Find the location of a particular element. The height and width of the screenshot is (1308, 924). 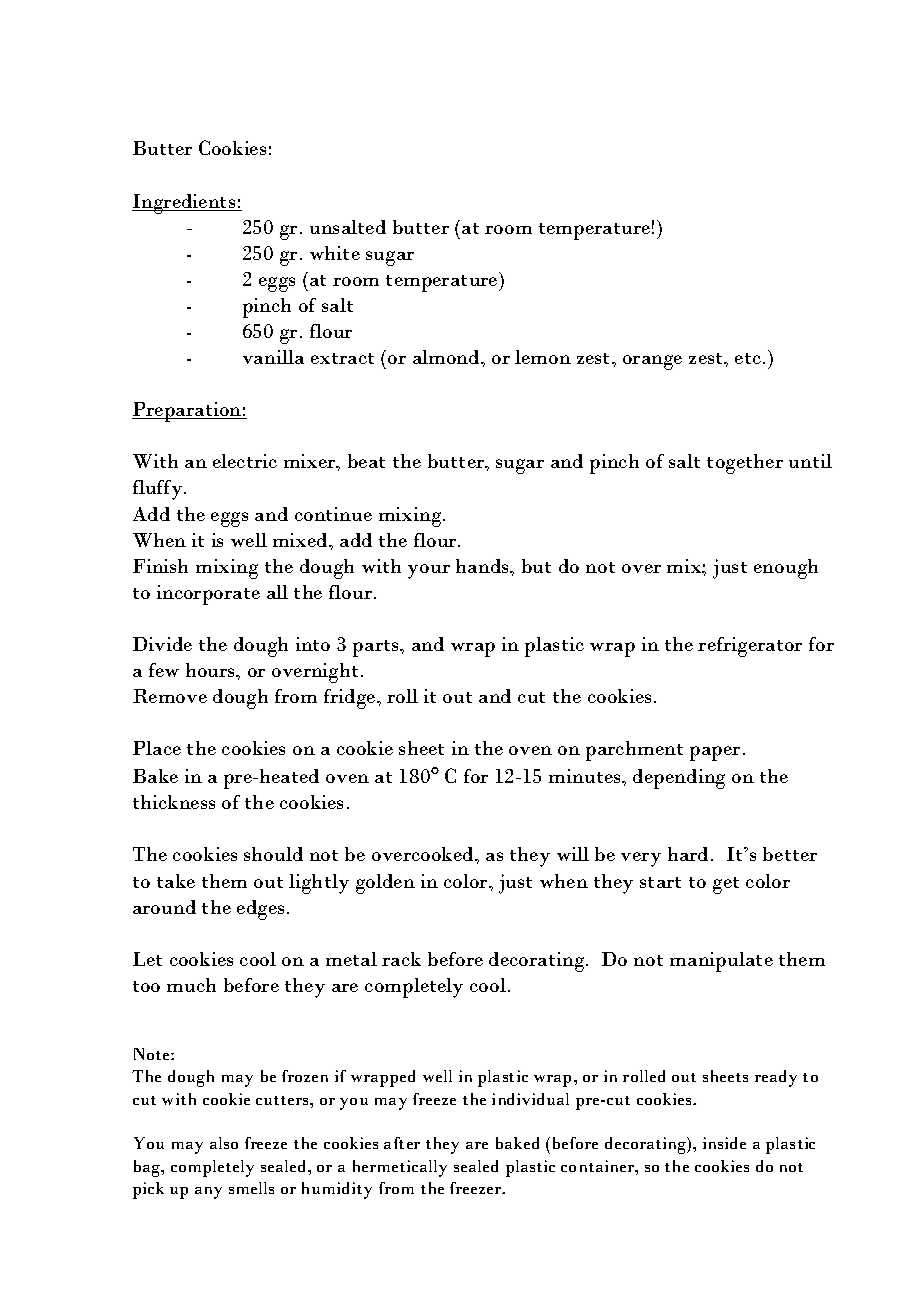

rack is located at coordinates (401, 959).
